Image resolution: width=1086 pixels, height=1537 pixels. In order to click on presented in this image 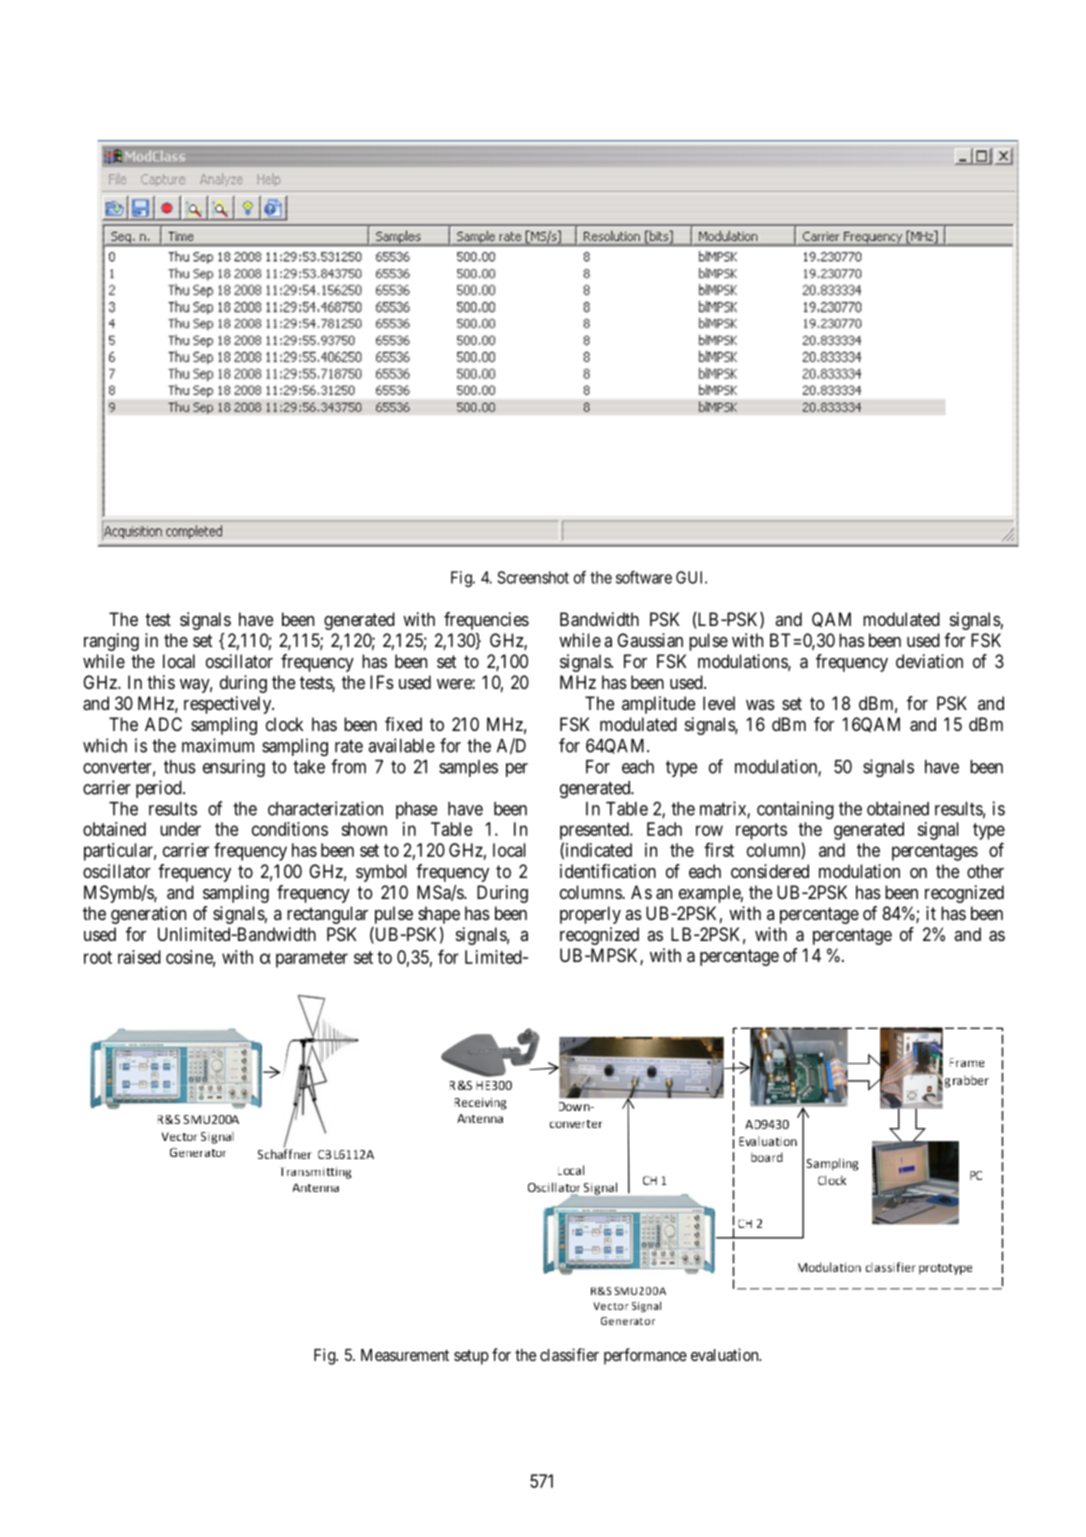, I will do `click(595, 831)`.
